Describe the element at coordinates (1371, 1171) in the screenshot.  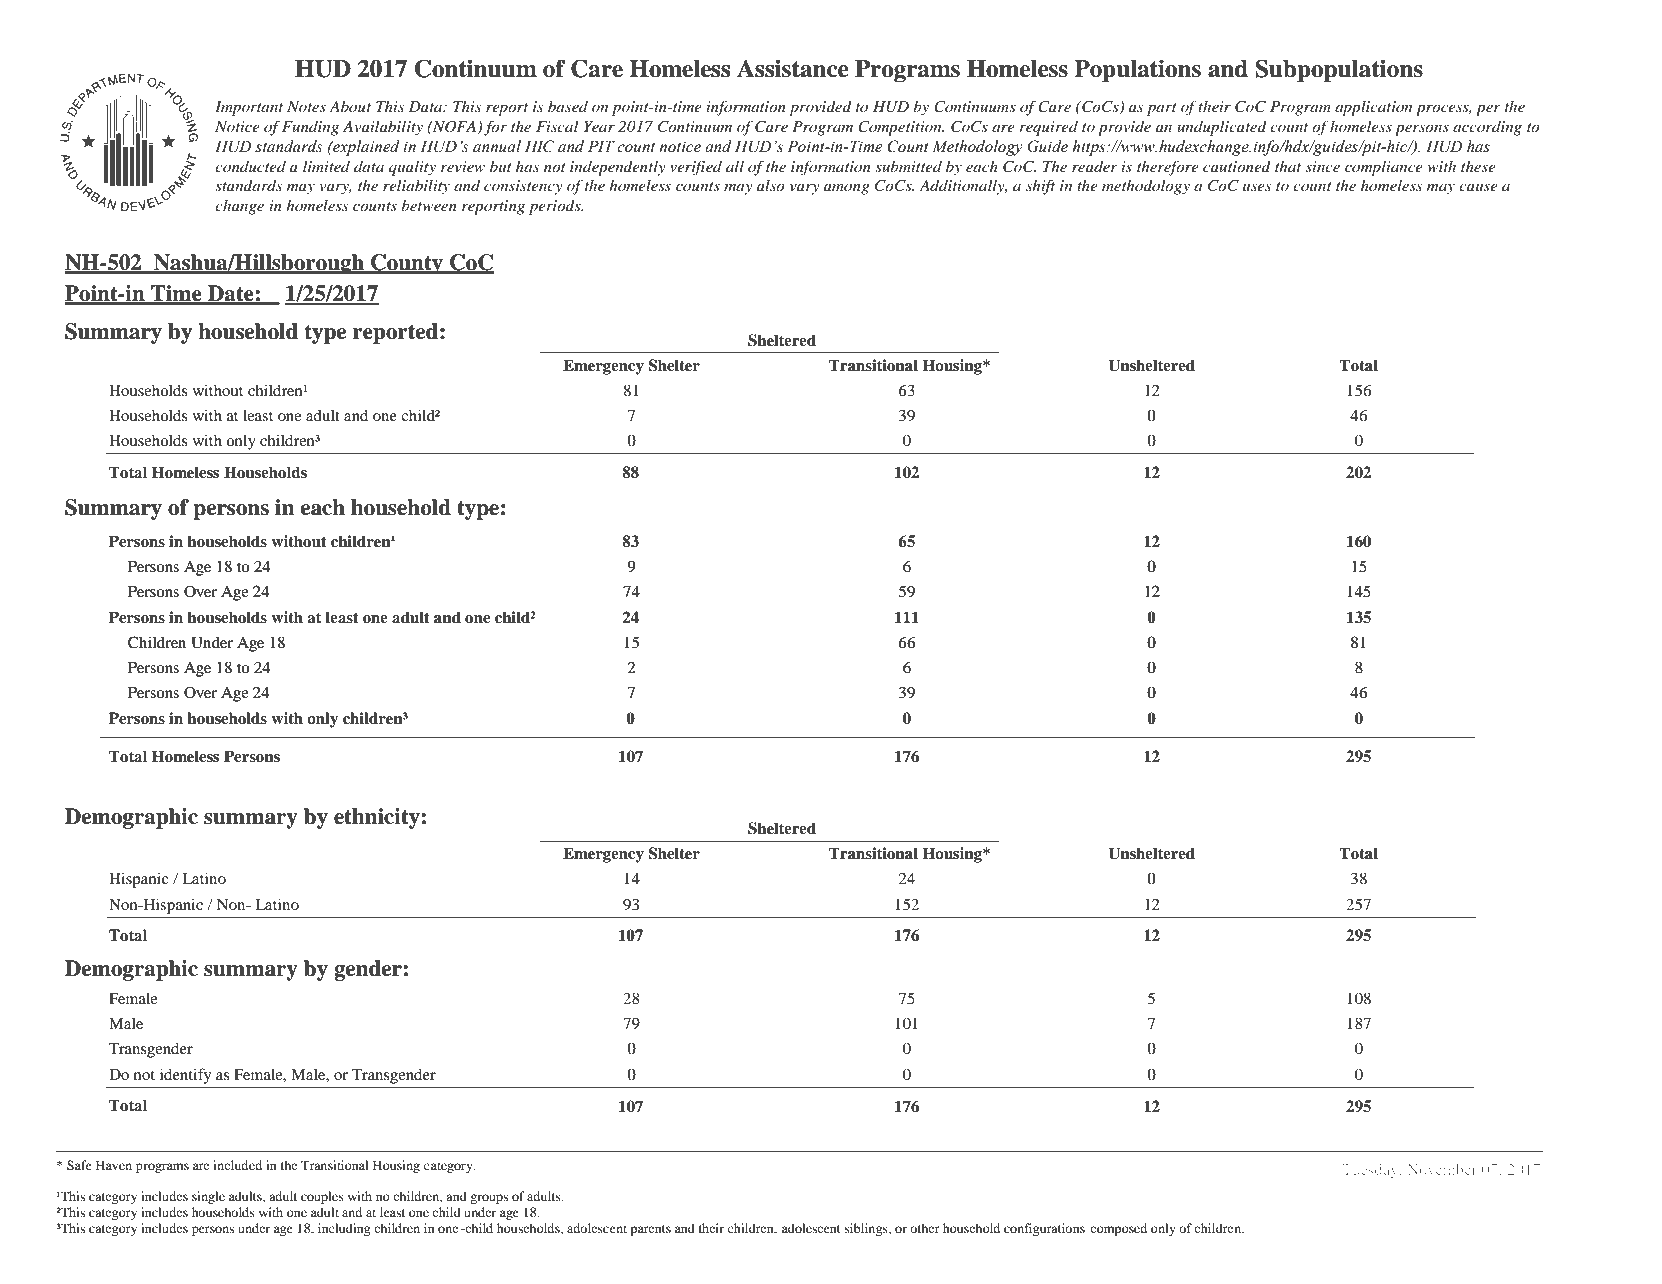
I see `Tuesday` at that location.
